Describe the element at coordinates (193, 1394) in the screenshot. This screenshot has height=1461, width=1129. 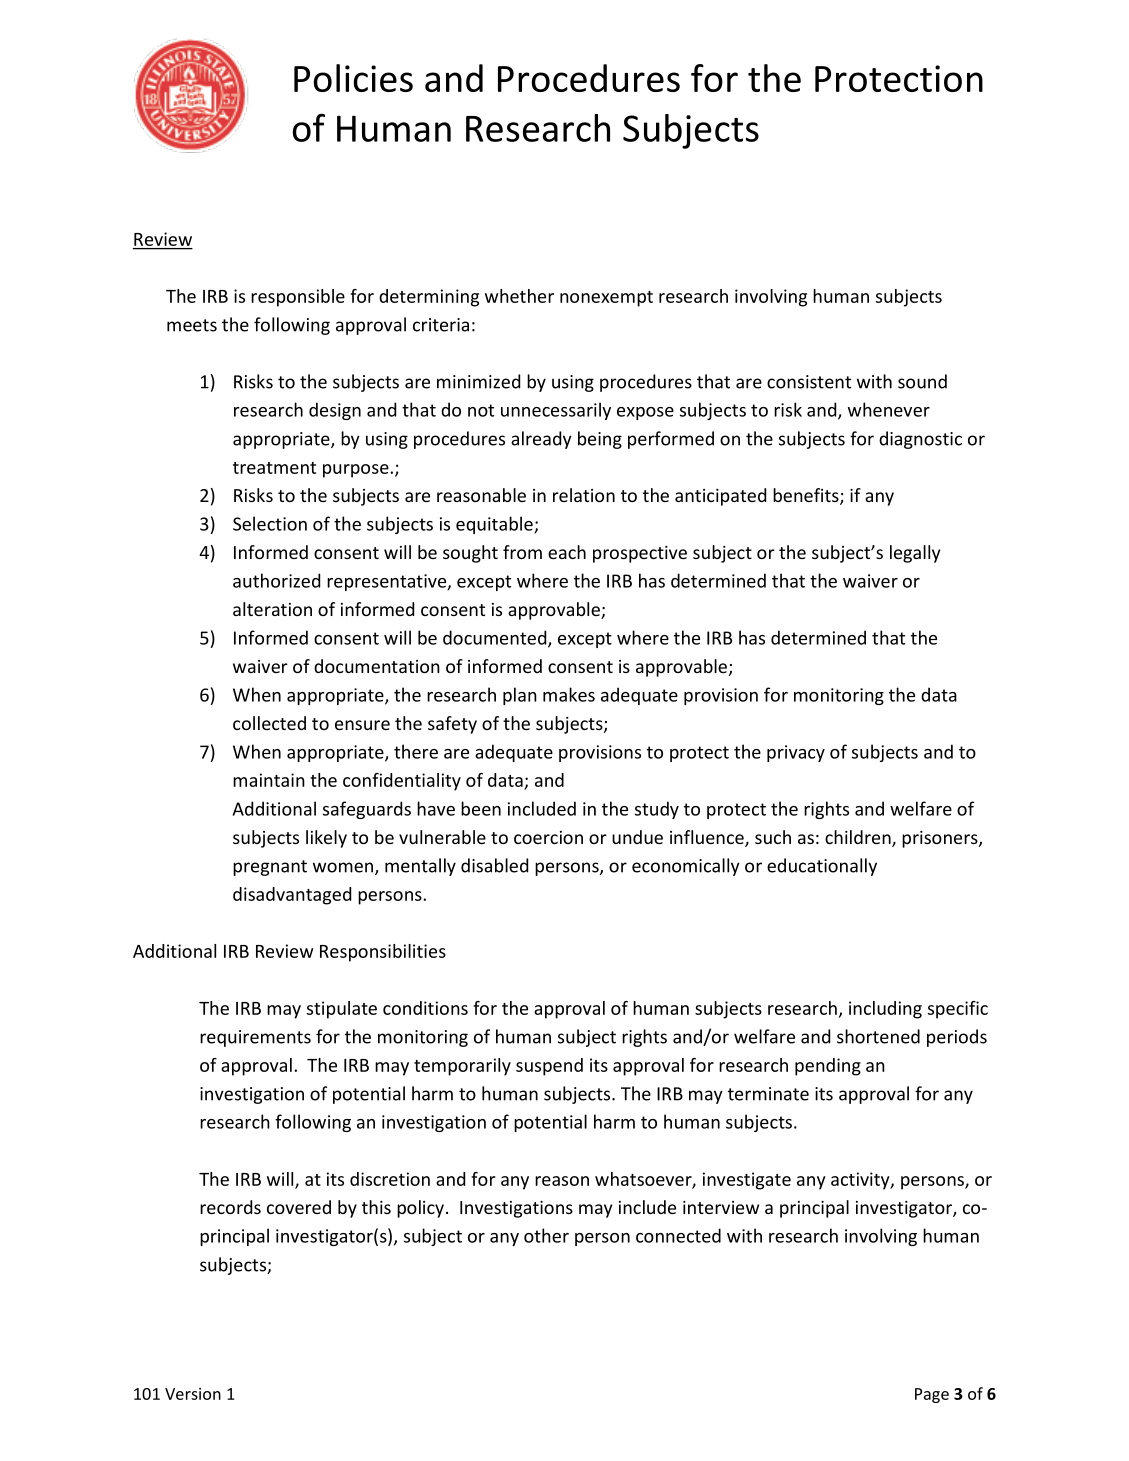
I see `Version` at that location.
